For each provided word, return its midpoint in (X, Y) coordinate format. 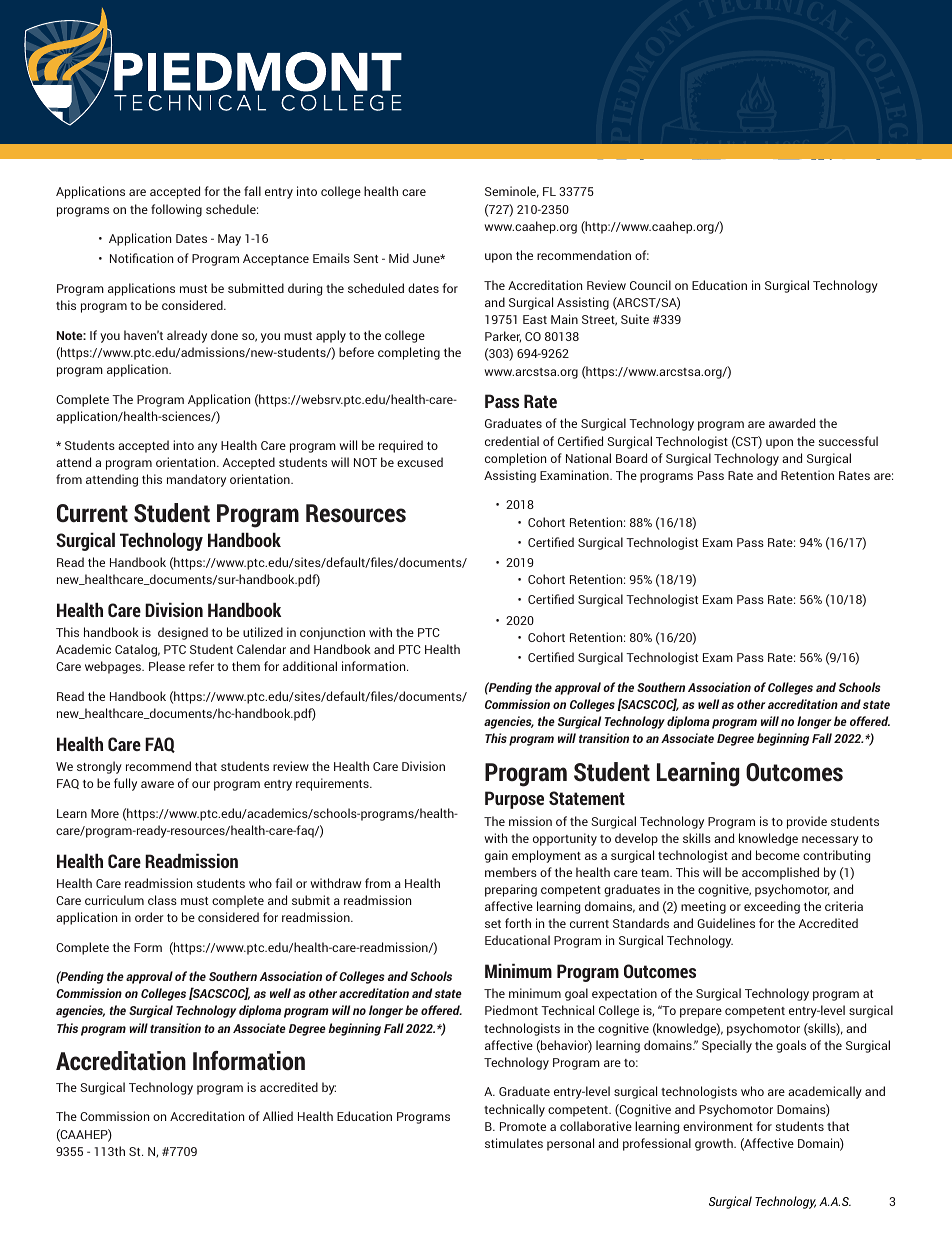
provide (807, 822)
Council (650, 285)
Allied (278, 1116)
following (176, 210)
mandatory (196, 480)
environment (718, 1126)
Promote (523, 1126)
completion (515, 459)
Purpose (514, 800)
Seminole (512, 192)
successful (848, 441)
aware (157, 784)
